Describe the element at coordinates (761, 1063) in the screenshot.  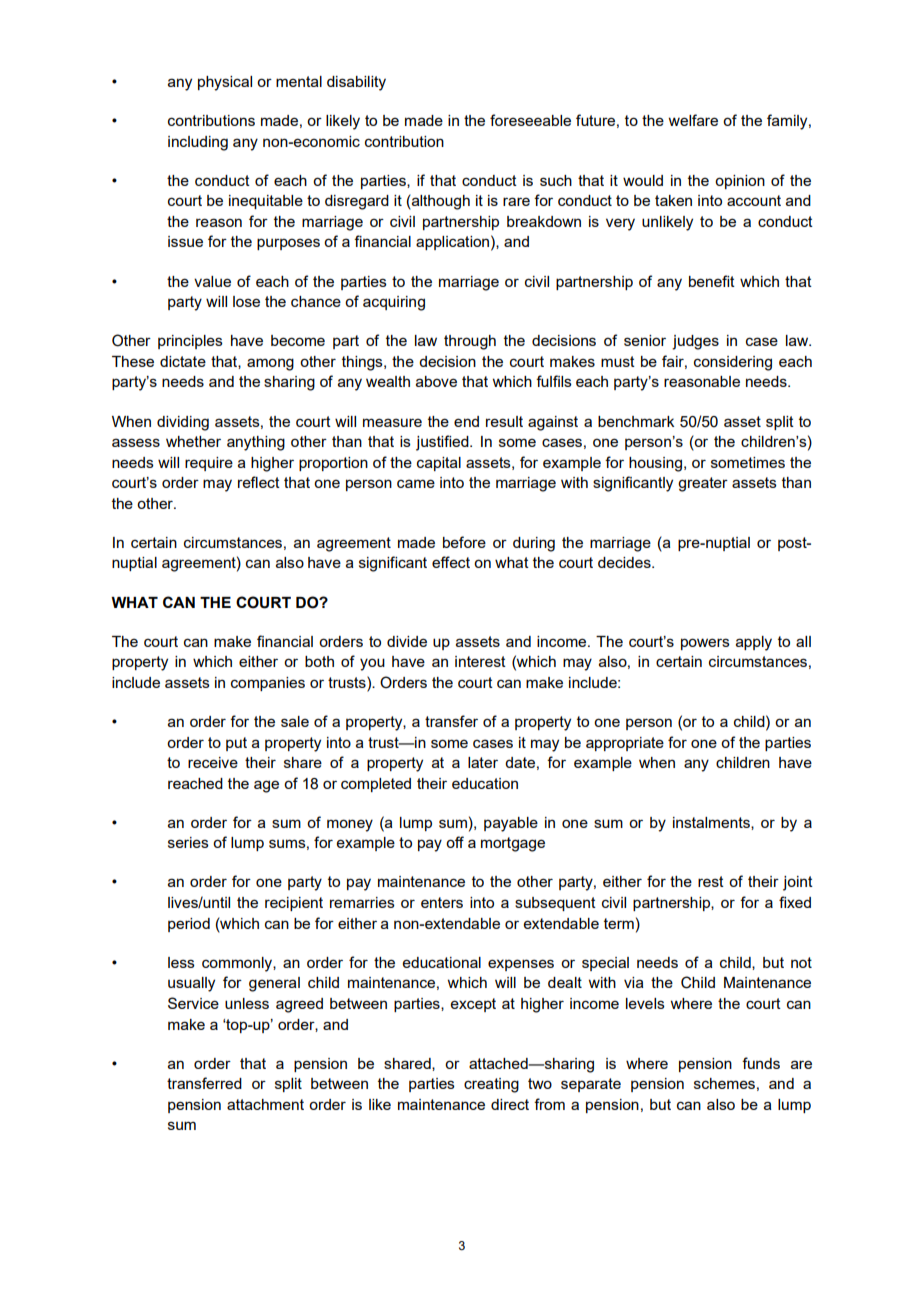
I see `funds` at that location.
